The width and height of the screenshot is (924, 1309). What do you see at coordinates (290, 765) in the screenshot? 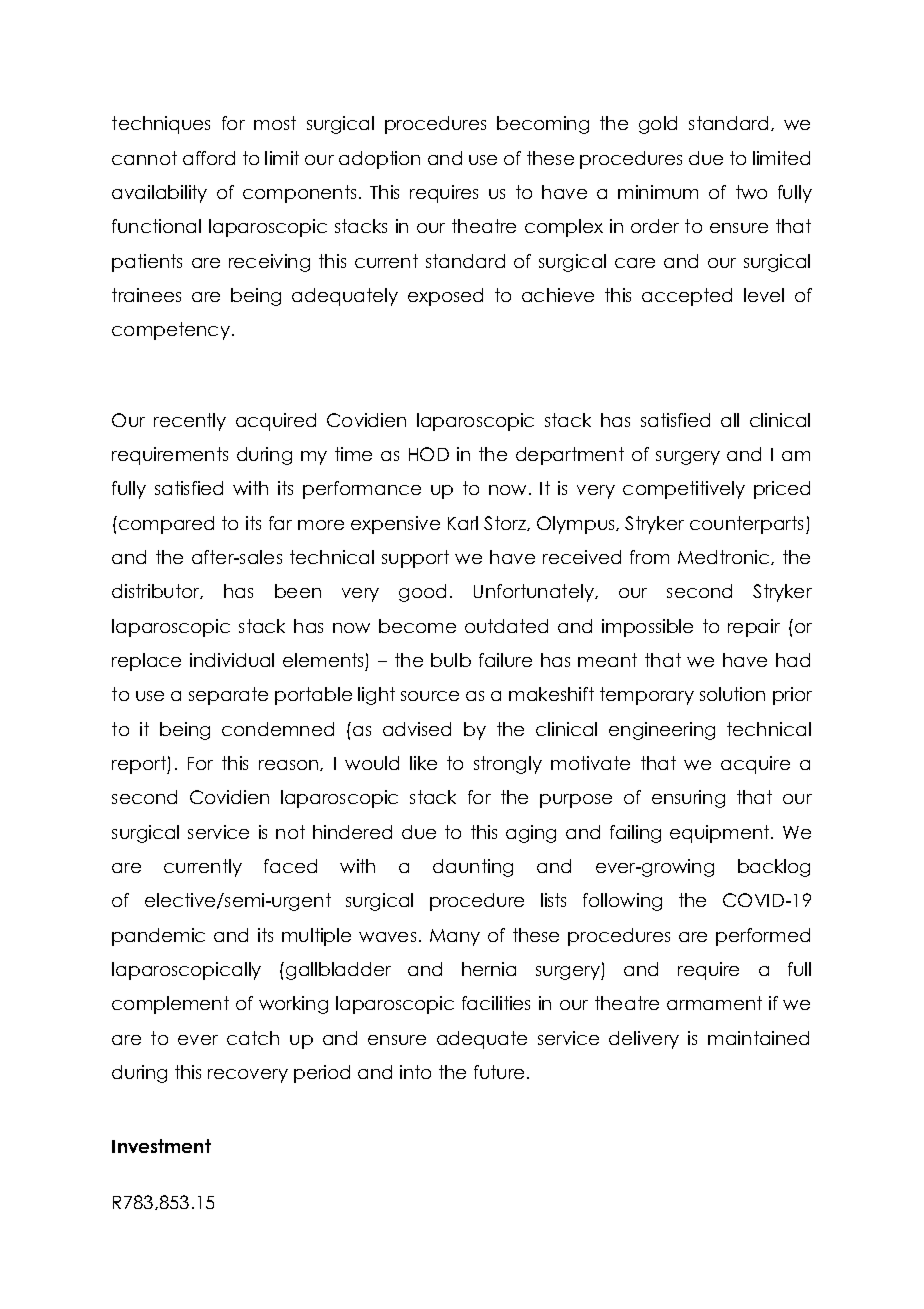
I see `reason` at bounding box center [290, 765].
